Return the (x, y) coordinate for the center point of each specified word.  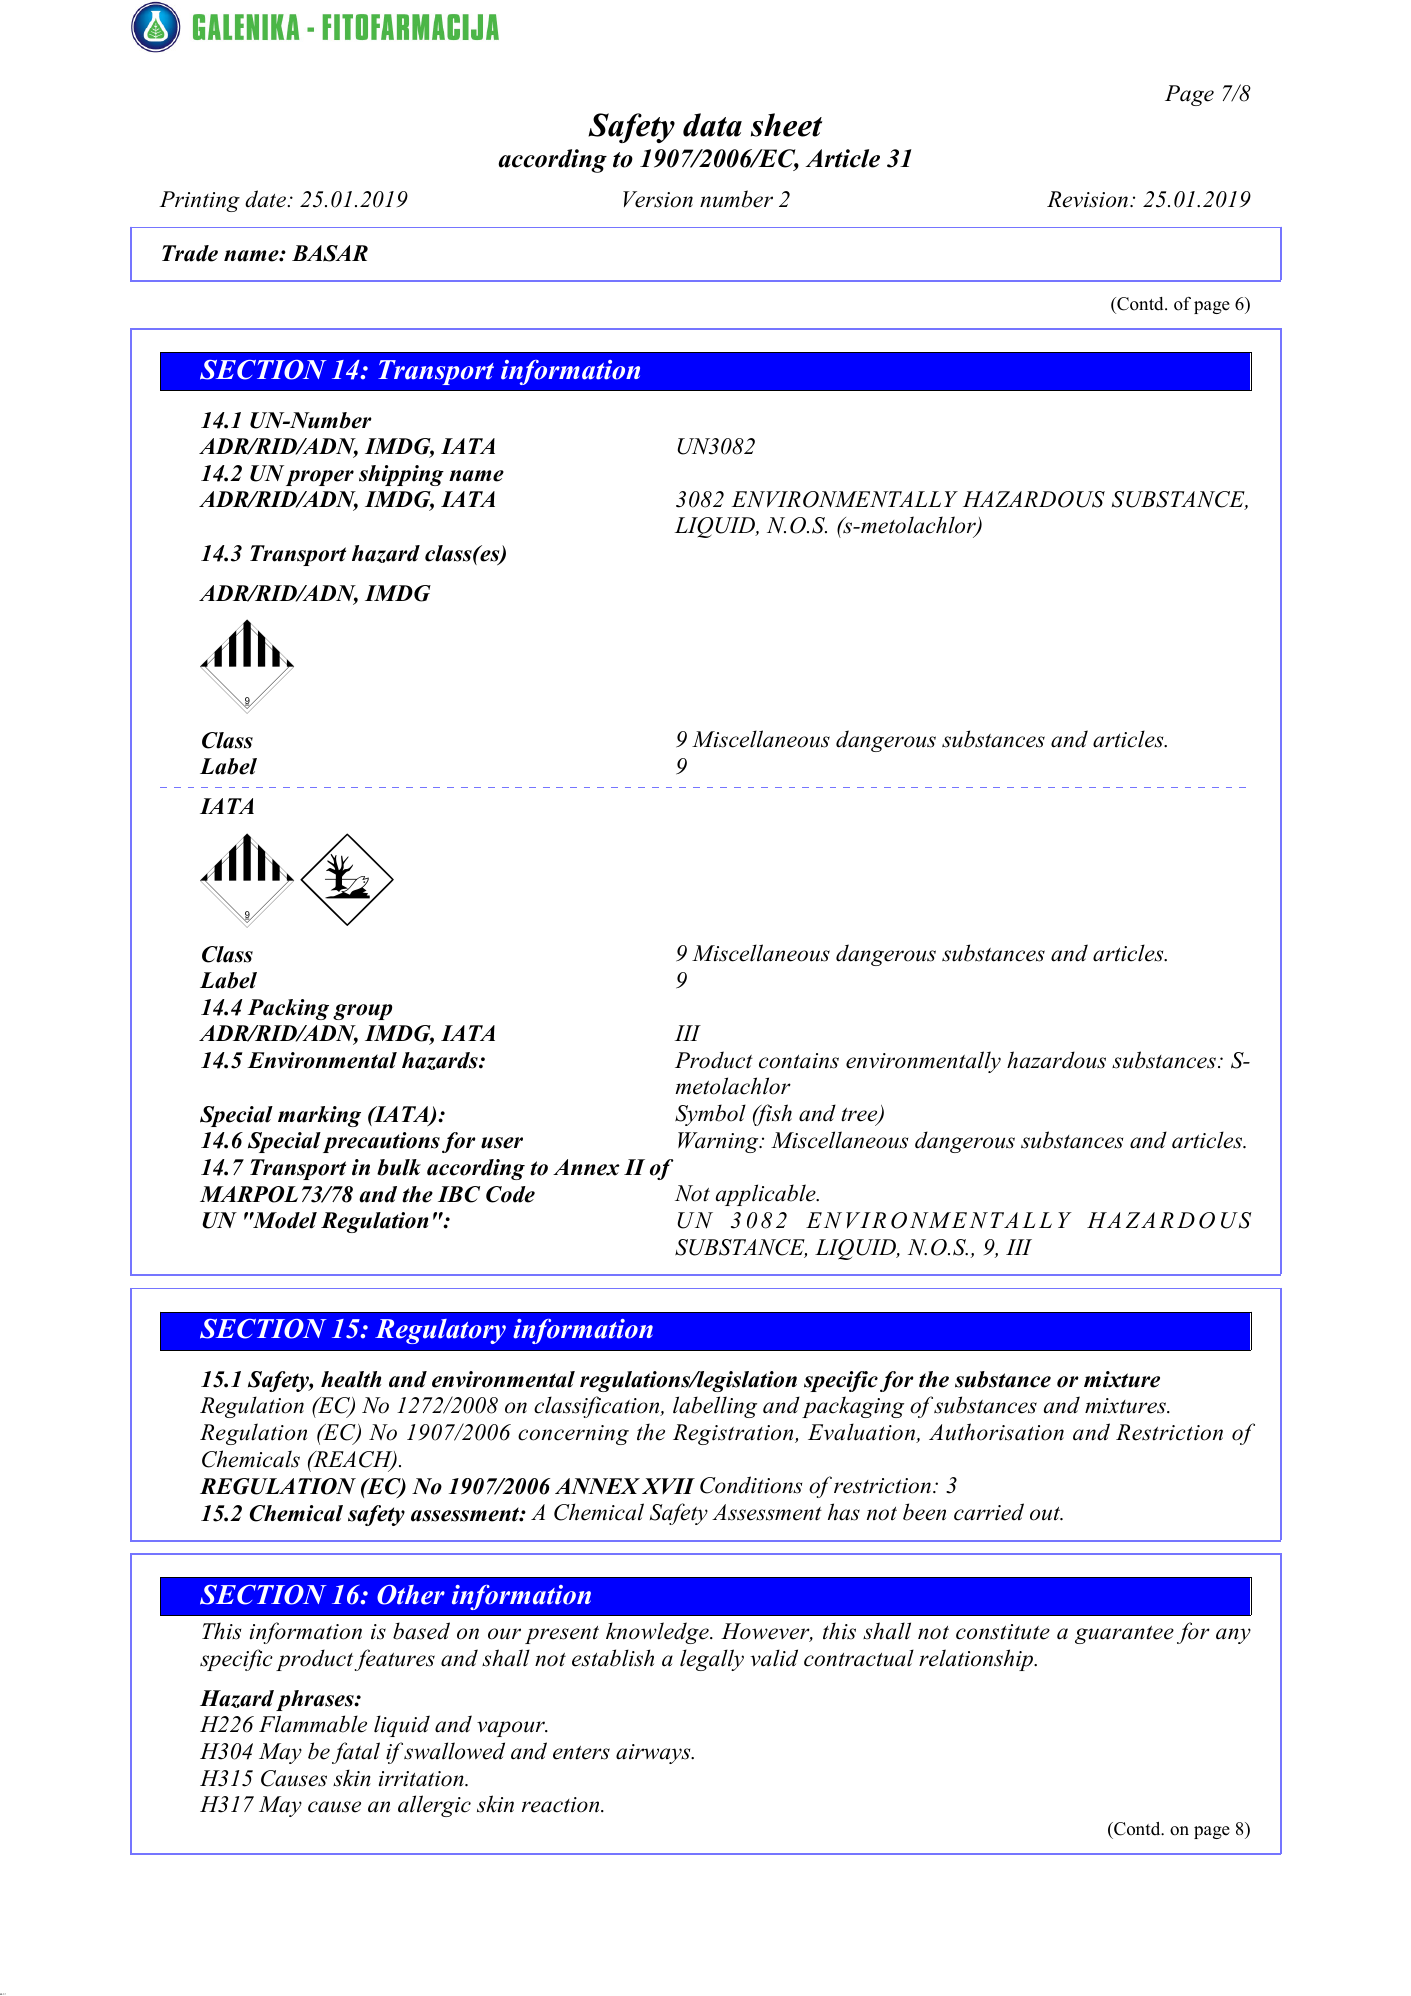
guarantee (1124, 1635)
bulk (399, 1167)
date (266, 199)
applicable (767, 1195)
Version (658, 199)
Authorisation (996, 1432)
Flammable (313, 1724)
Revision (1089, 199)
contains (799, 1061)
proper (320, 478)
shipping (401, 475)
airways (654, 1754)
